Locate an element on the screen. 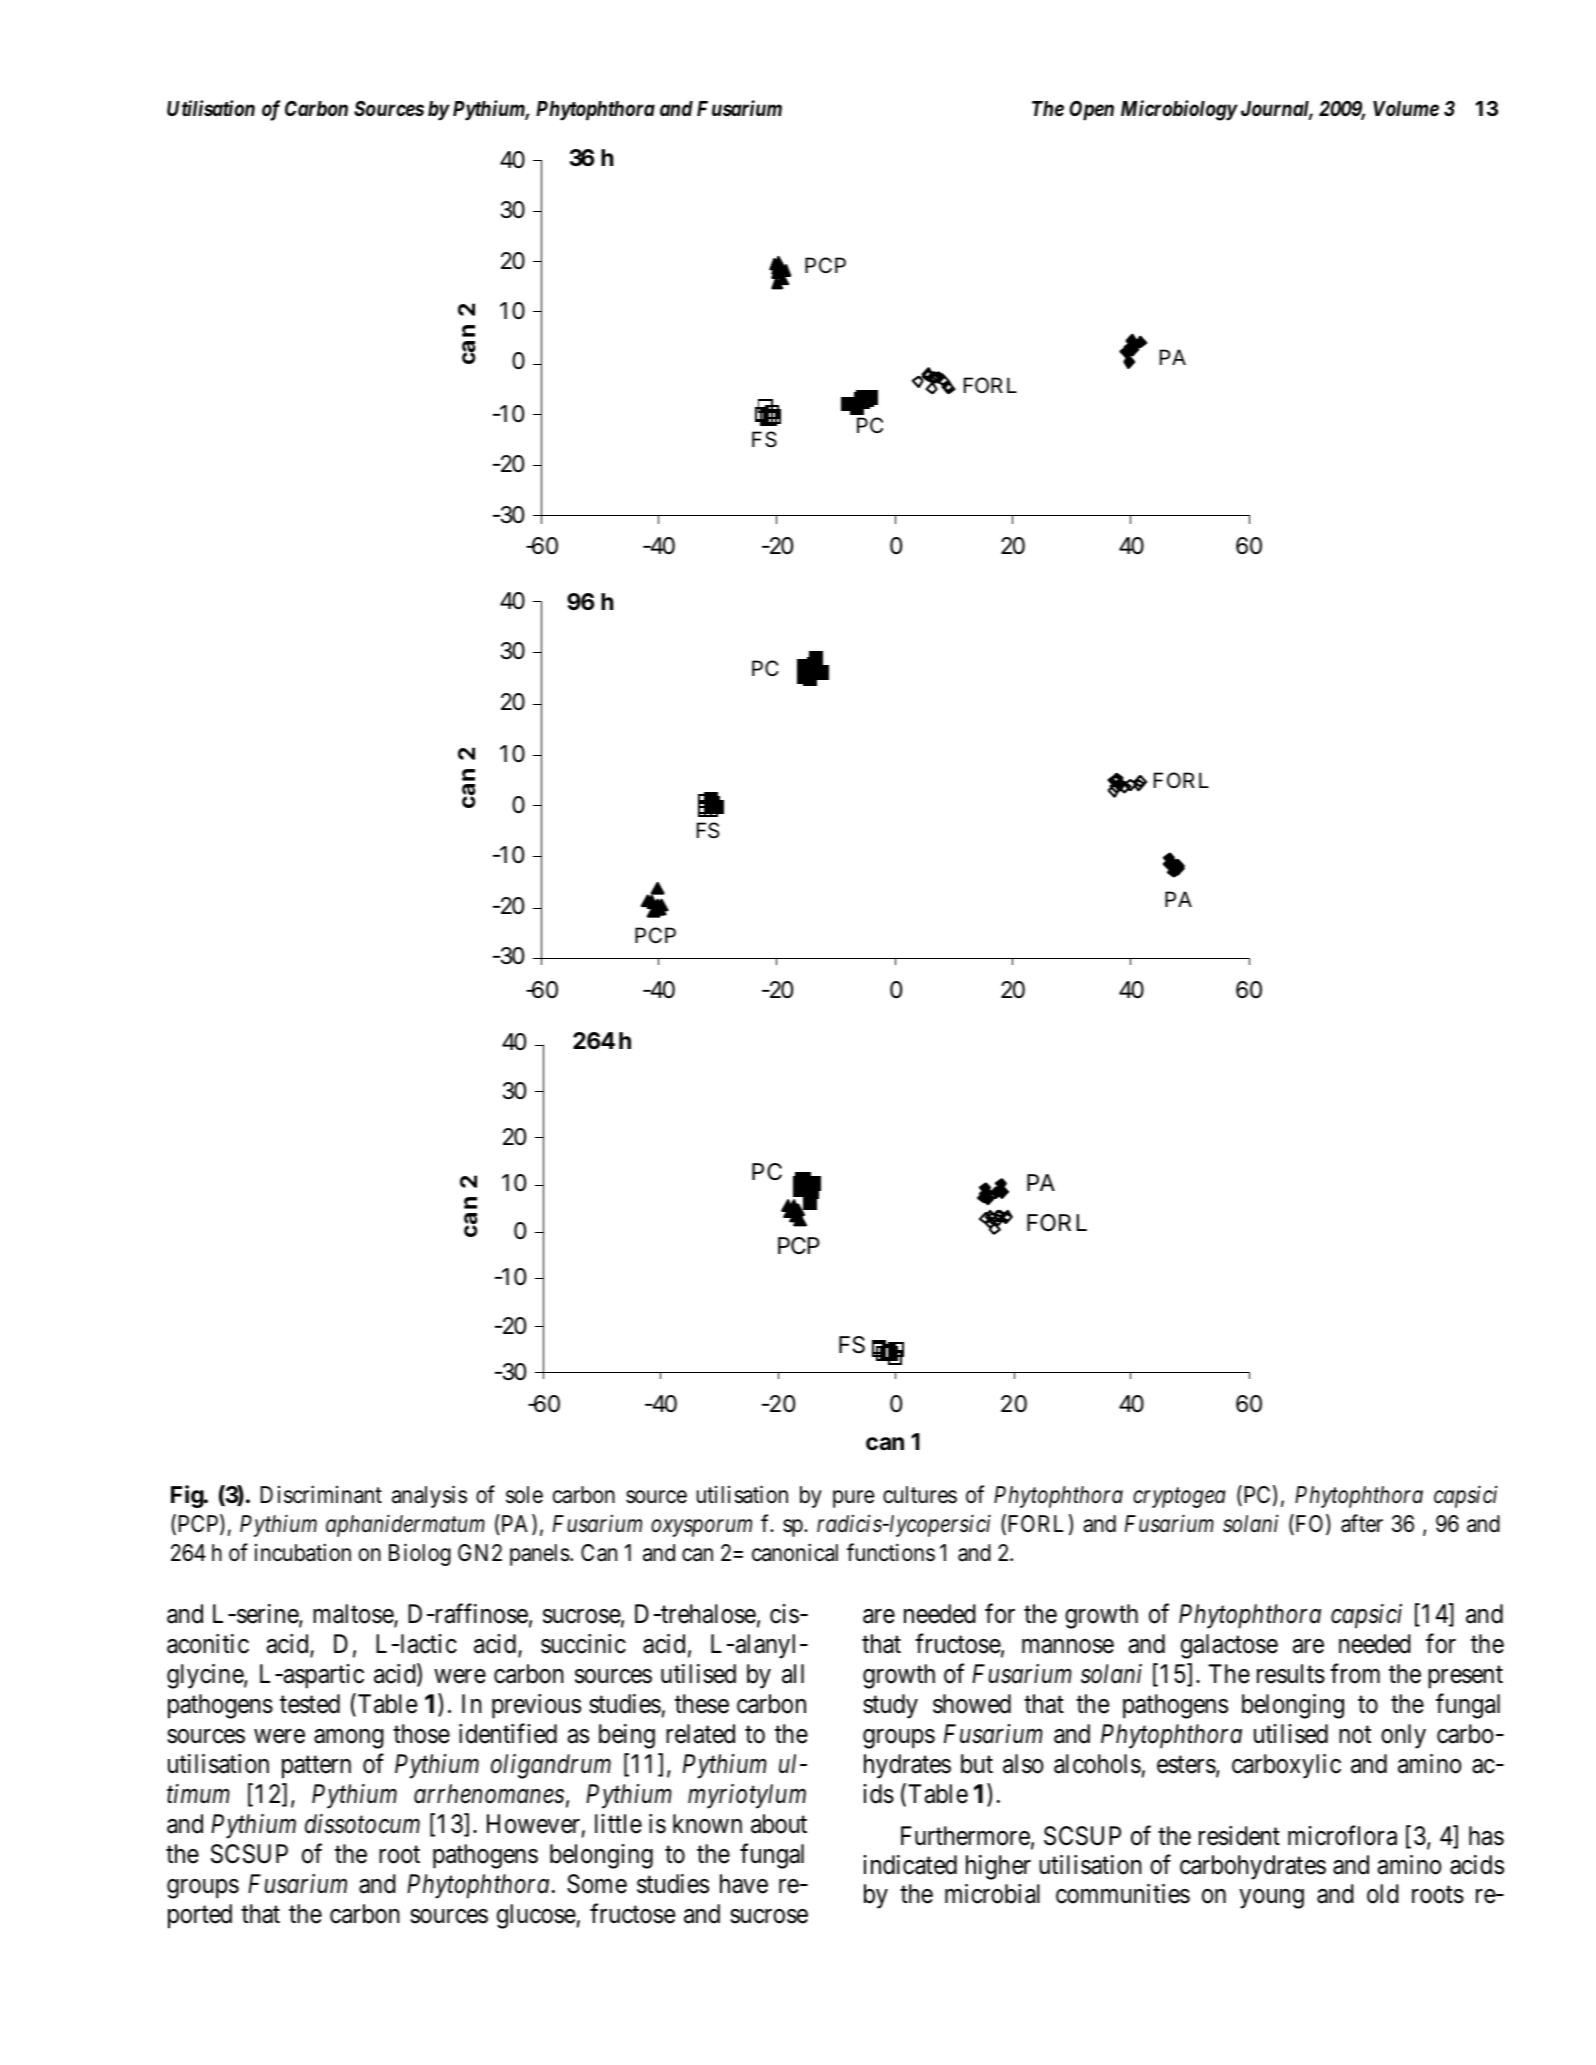 The image size is (1596, 2065). Open is located at coordinates (1091, 111).
